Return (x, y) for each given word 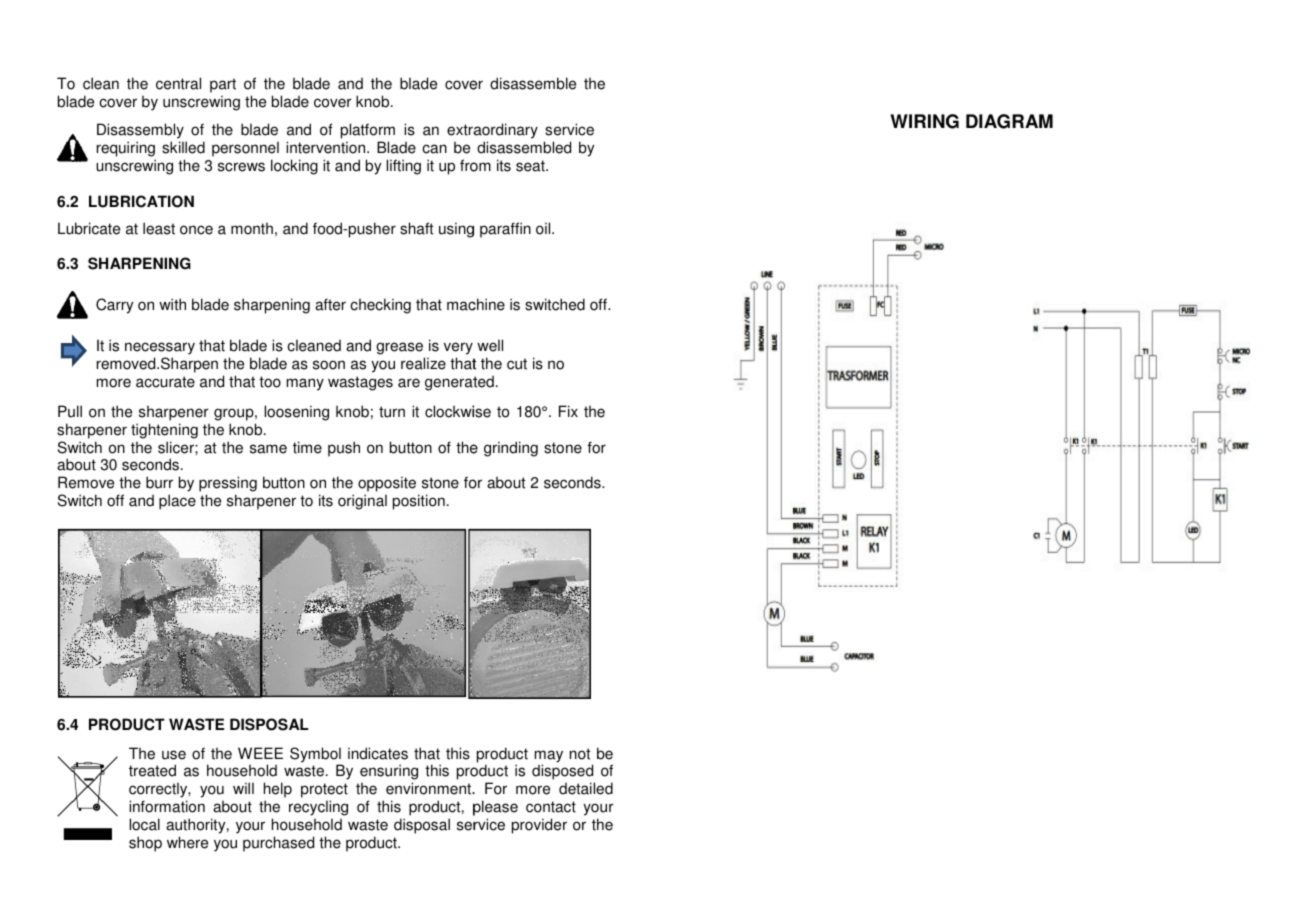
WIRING (924, 121)
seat (531, 166)
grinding (511, 449)
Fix (568, 411)
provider (539, 826)
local (144, 824)
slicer (177, 447)
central (178, 83)
